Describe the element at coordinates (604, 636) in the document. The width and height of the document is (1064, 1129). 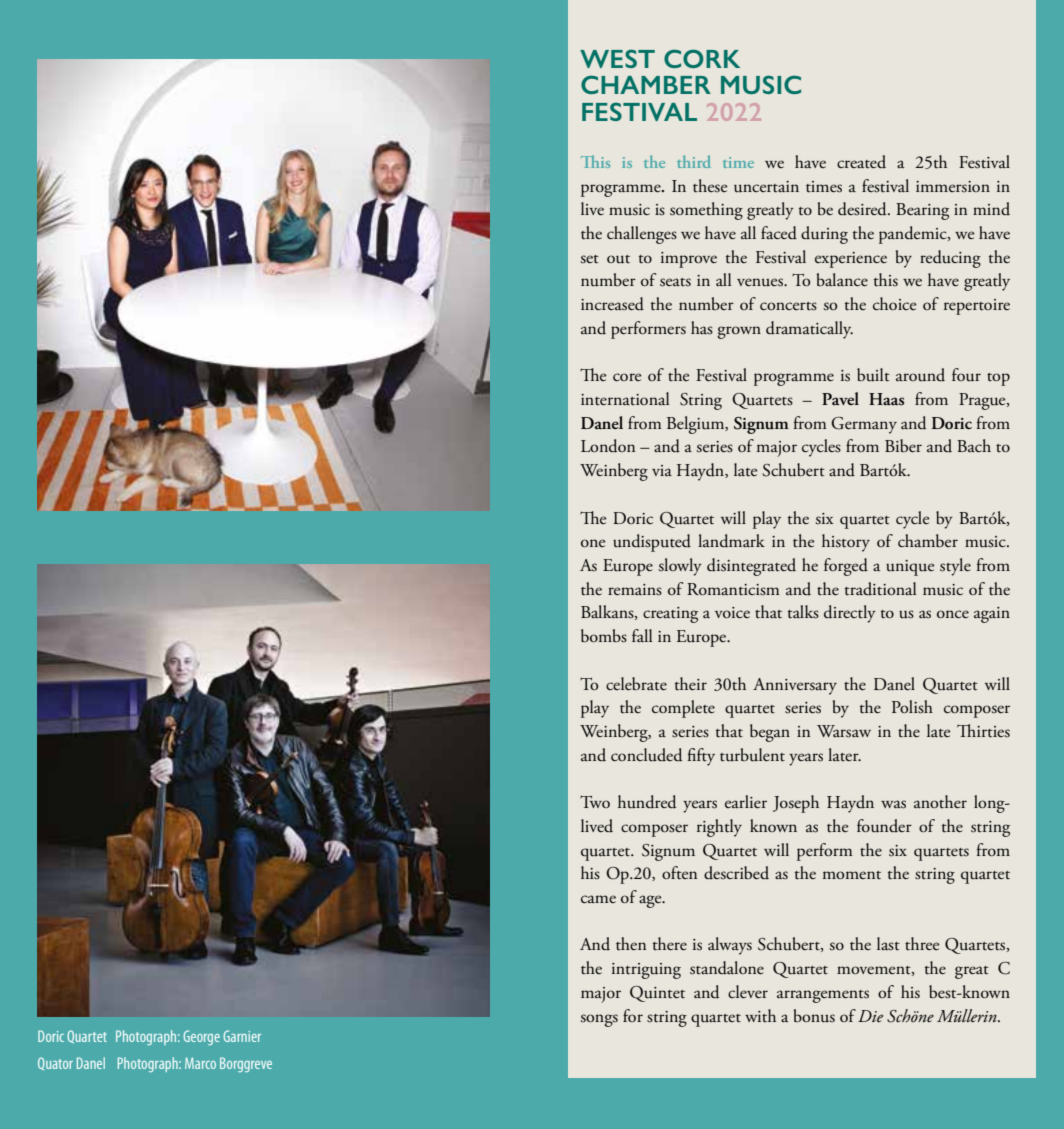
I see `bombs` at that location.
